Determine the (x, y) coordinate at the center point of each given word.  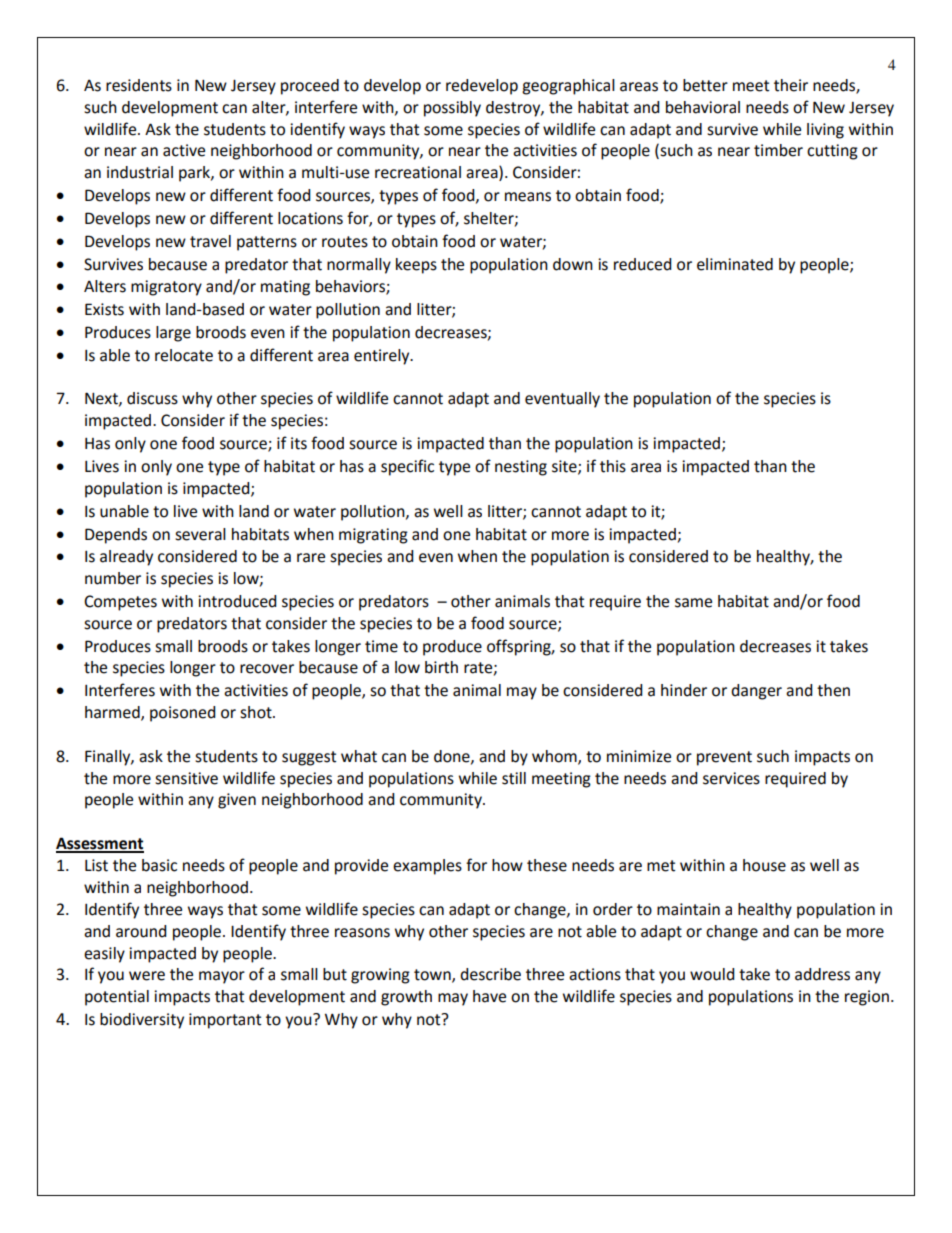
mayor (222, 977)
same (693, 603)
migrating (373, 536)
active (184, 150)
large (173, 334)
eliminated (735, 264)
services (731, 778)
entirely (383, 357)
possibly (452, 109)
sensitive (186, 778)
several (200, 534)
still (514, 778)
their (791, 85)
